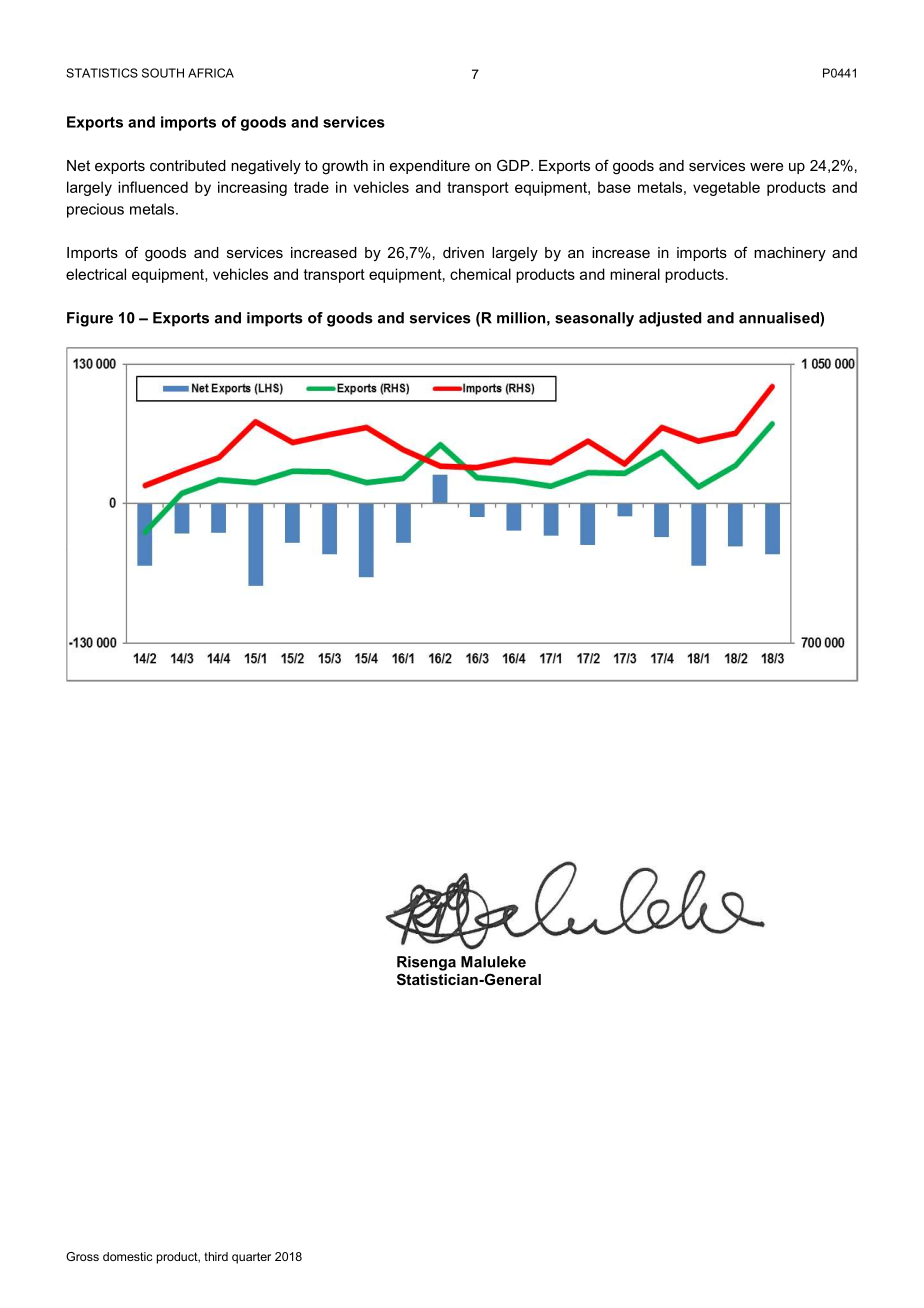 This screenshot has width=924, height=1308. What do you see at coordinates (251, 1258) in the screenshot?
I see `quarter` at bounding box center [251, 1258].
